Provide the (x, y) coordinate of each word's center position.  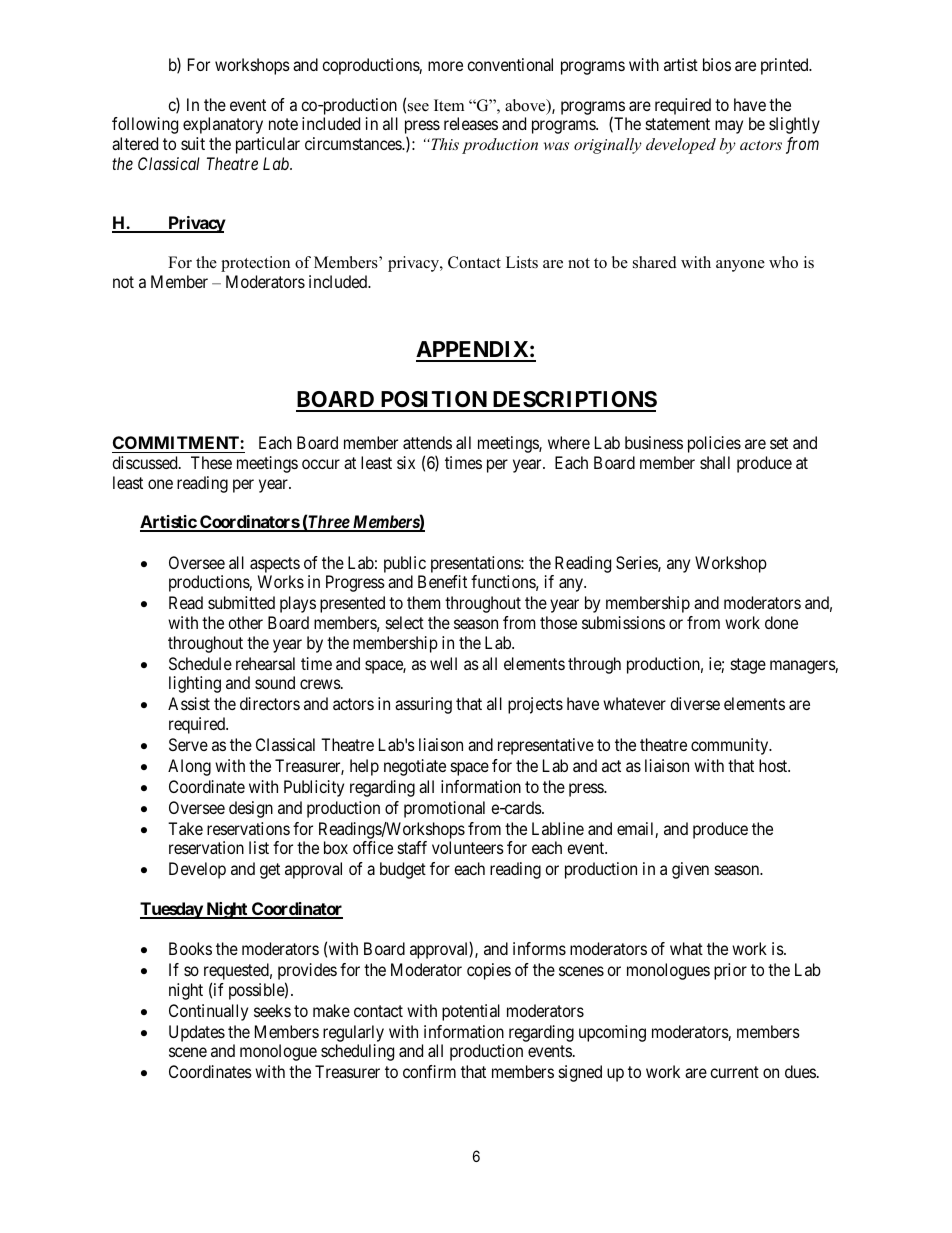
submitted (241, 602)
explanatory (223, 125)
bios (717, 64)
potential (471, 1012)
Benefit (442, 581)
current (734, 1072)
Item (449, 105)
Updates (197, 1033)
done (781, 622)
